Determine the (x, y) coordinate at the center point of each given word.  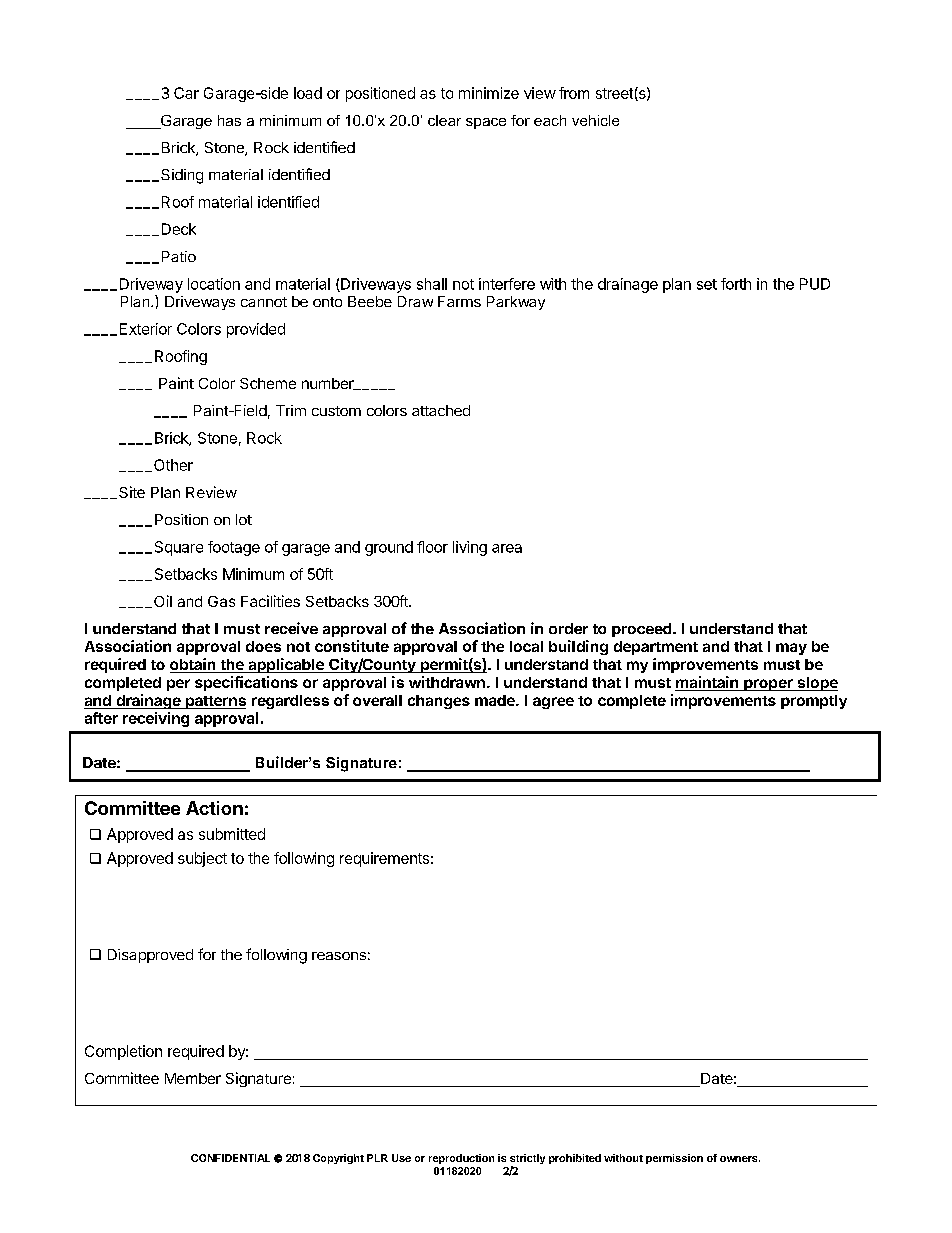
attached (441, 410)
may (791, 649)
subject (202, 859)
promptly (814, 702)
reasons (339, 956)
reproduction (461, 1159)
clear (444, 120)
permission (674, 1159)
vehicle (595, 120)
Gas (221, 601)
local (526, 646)
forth (736, 284)
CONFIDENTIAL (230, 1158)
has (229, 120)
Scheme (268, 383)
